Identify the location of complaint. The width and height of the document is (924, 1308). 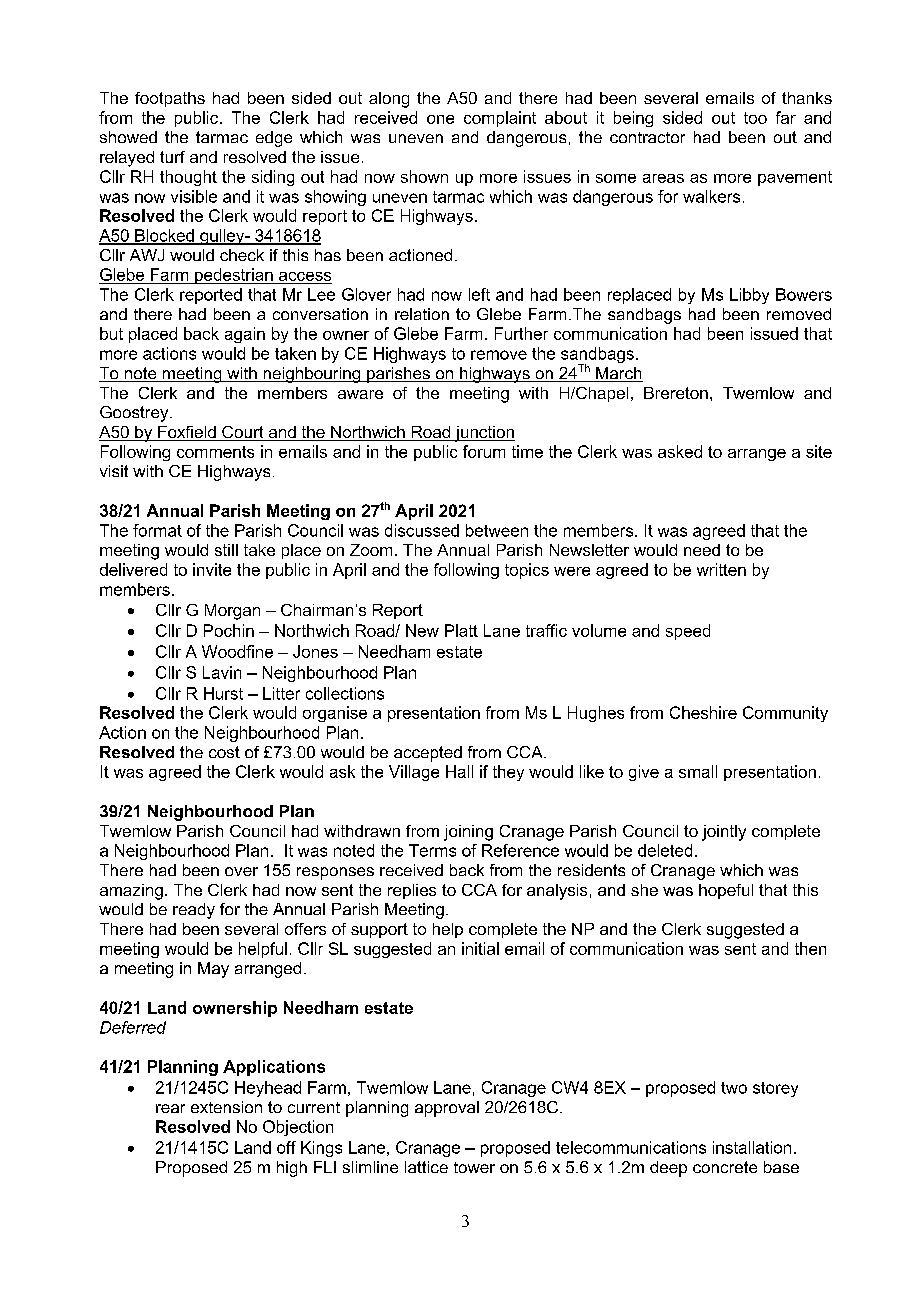
(500, 119).
